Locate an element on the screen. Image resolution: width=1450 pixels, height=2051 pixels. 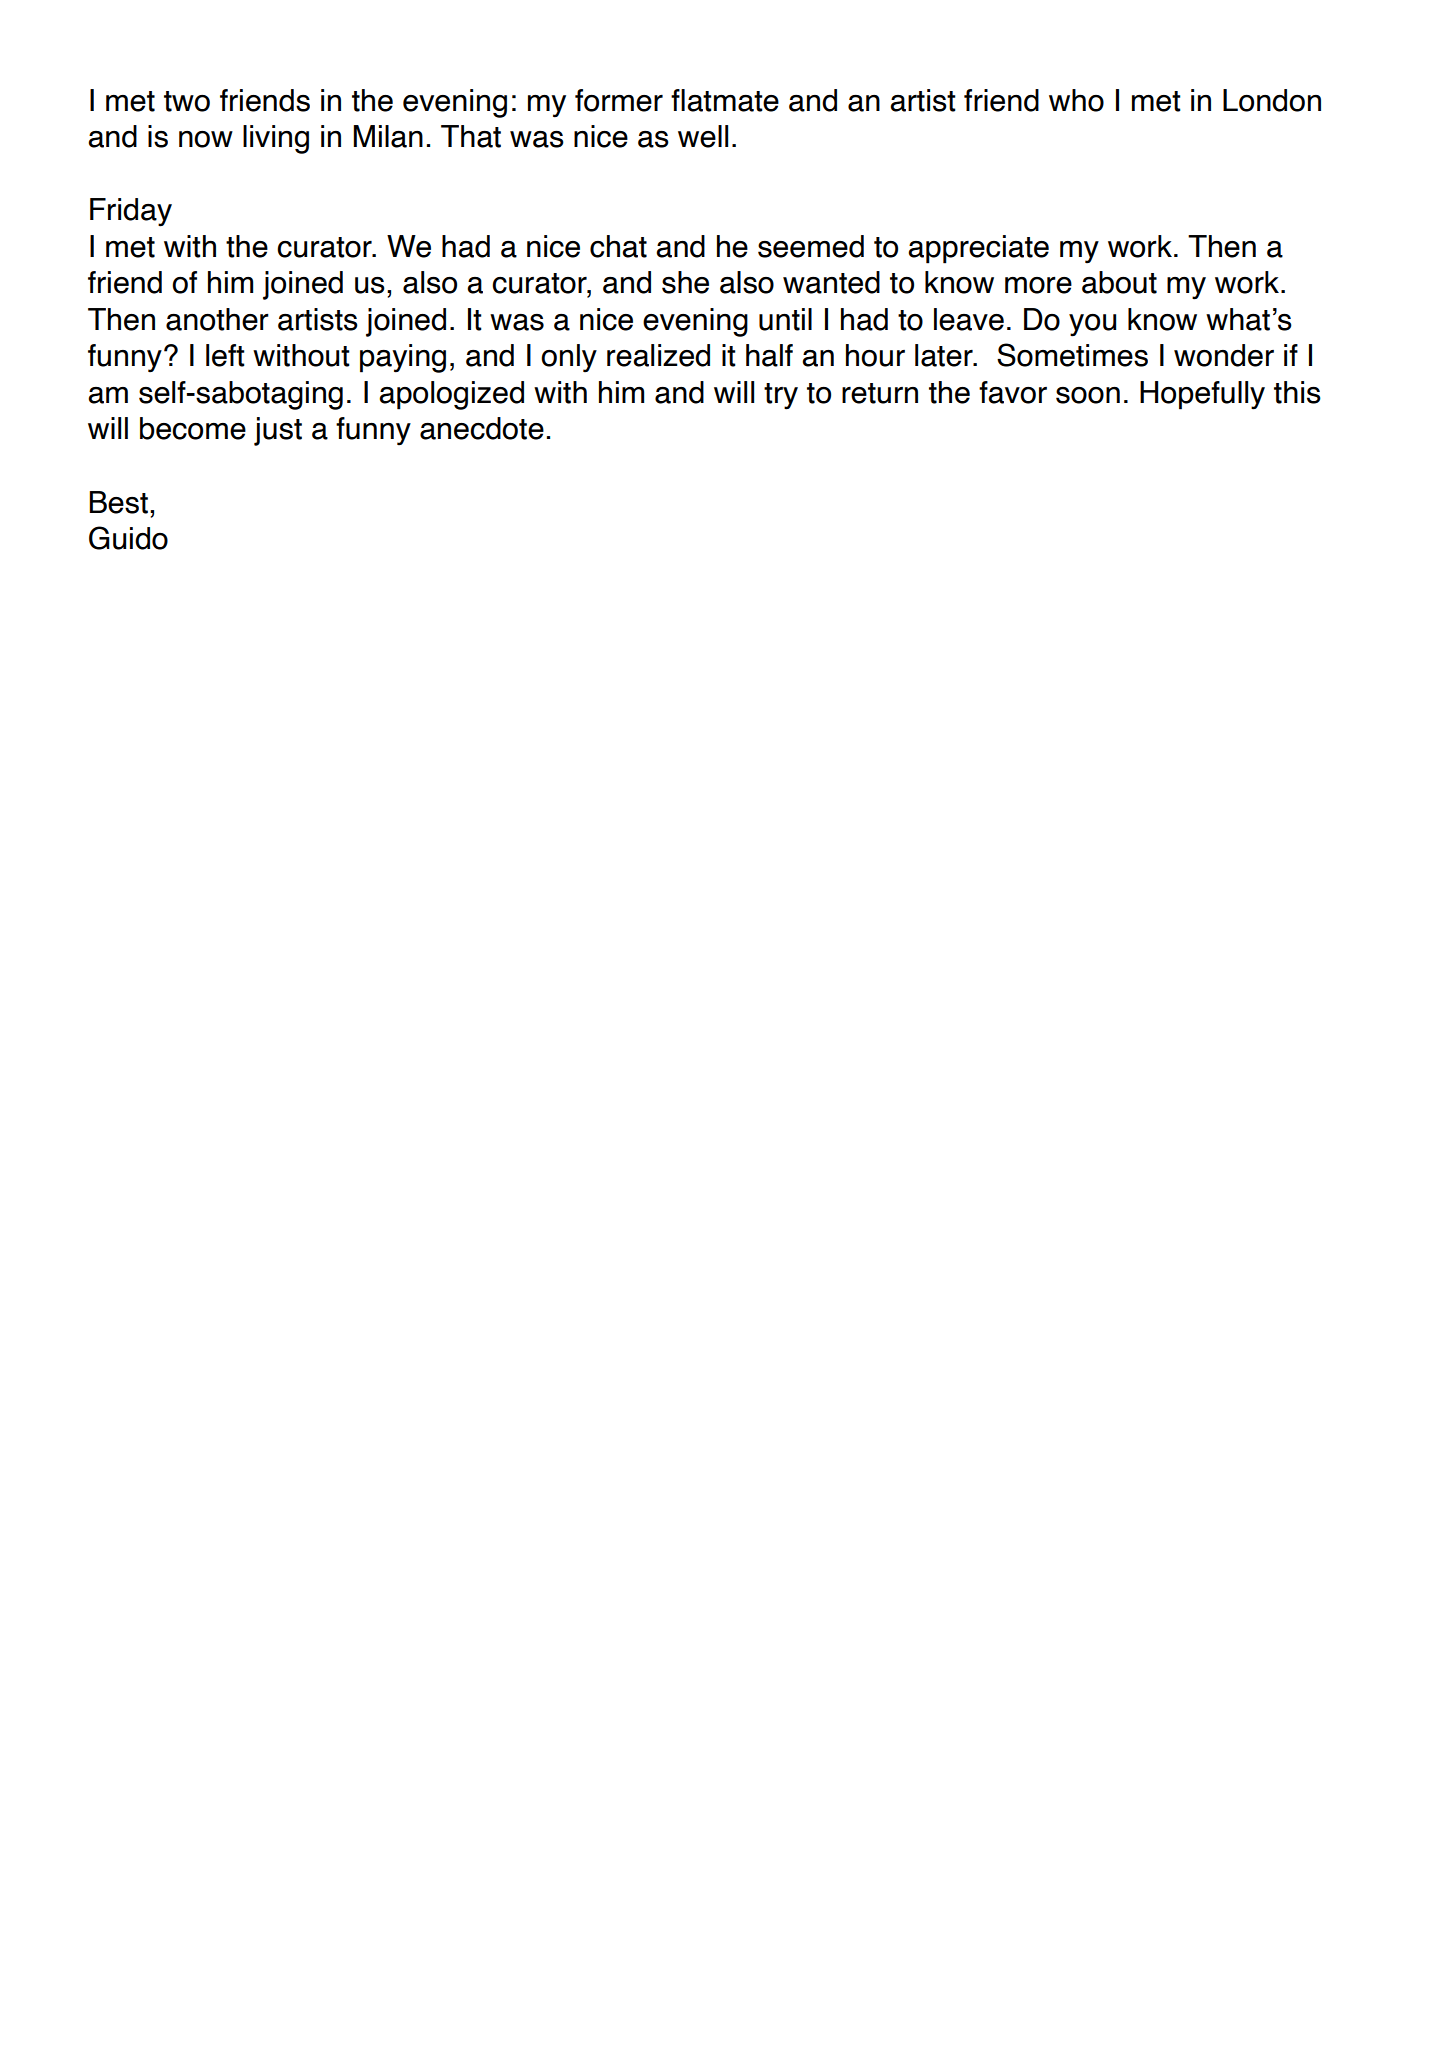
flatmate is located at coordinates (725, 100).
